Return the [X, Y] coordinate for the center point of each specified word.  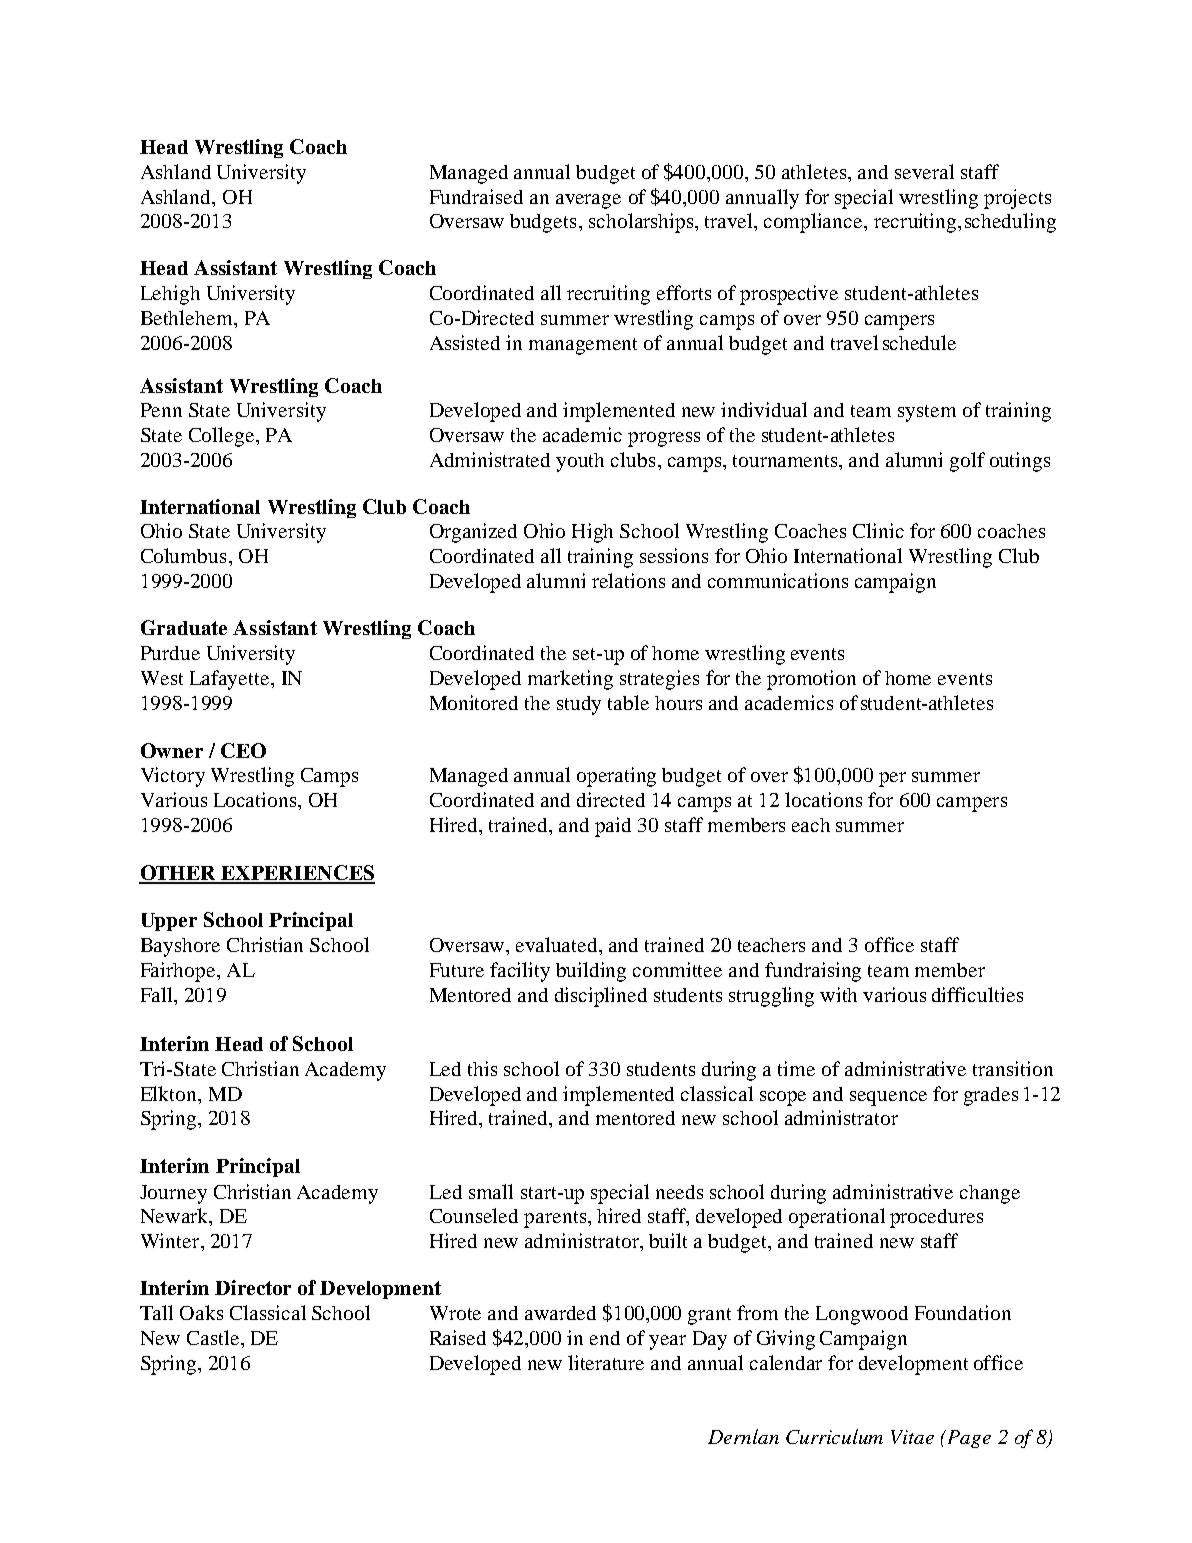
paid [613, 827]
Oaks [201, 1312]
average [588, 201]
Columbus [183, 555]
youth [580, 462]
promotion [811, 680]
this [482, 1068]
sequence [888, 1098]
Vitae [912, 1437]
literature [606, 1362]
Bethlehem [188, 317]
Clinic [878, 530]
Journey [173, 1194]
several [924, 171]
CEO [243, 750]
